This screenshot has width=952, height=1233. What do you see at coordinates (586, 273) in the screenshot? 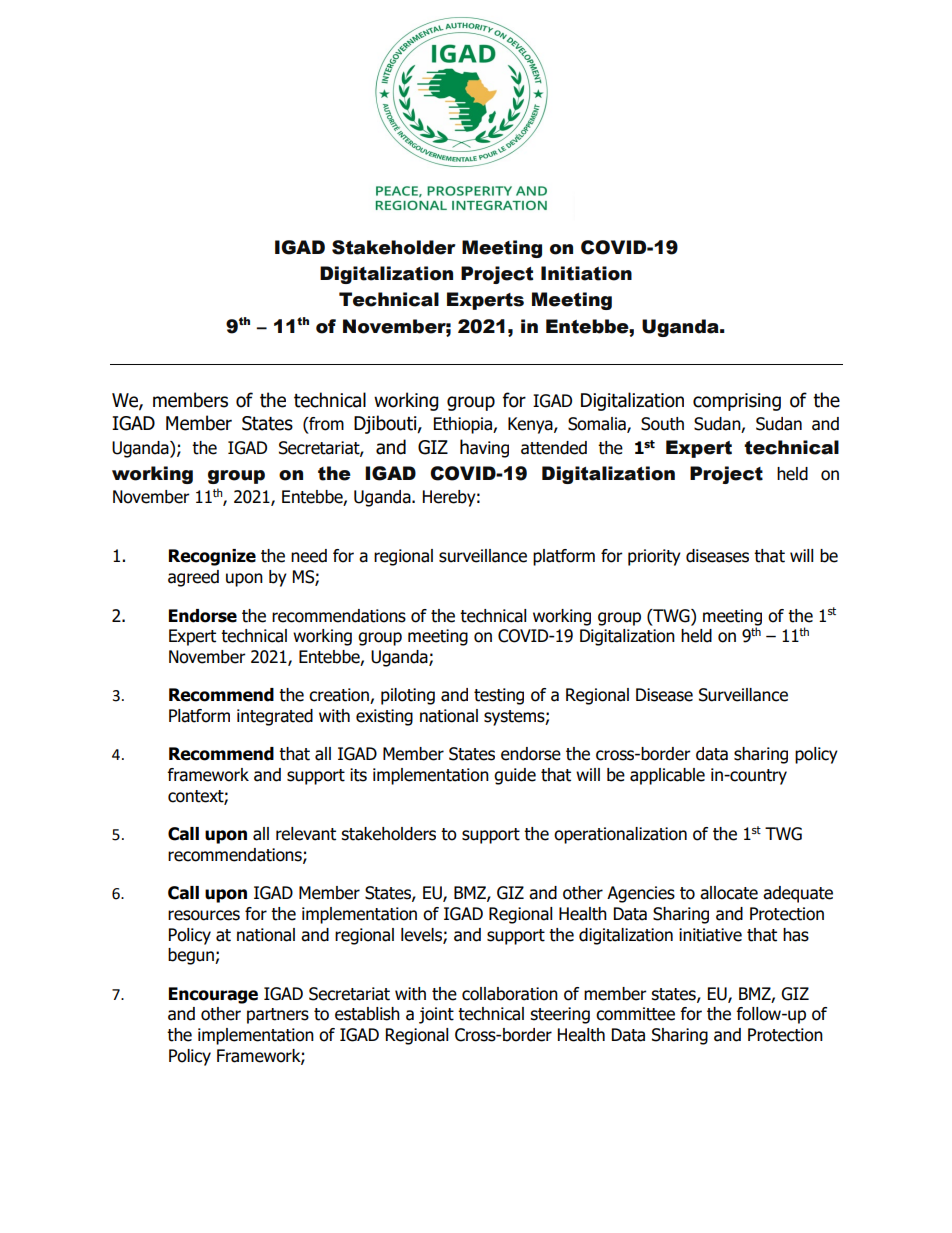
I see `Initiation` at bounding box center [586, 273].
